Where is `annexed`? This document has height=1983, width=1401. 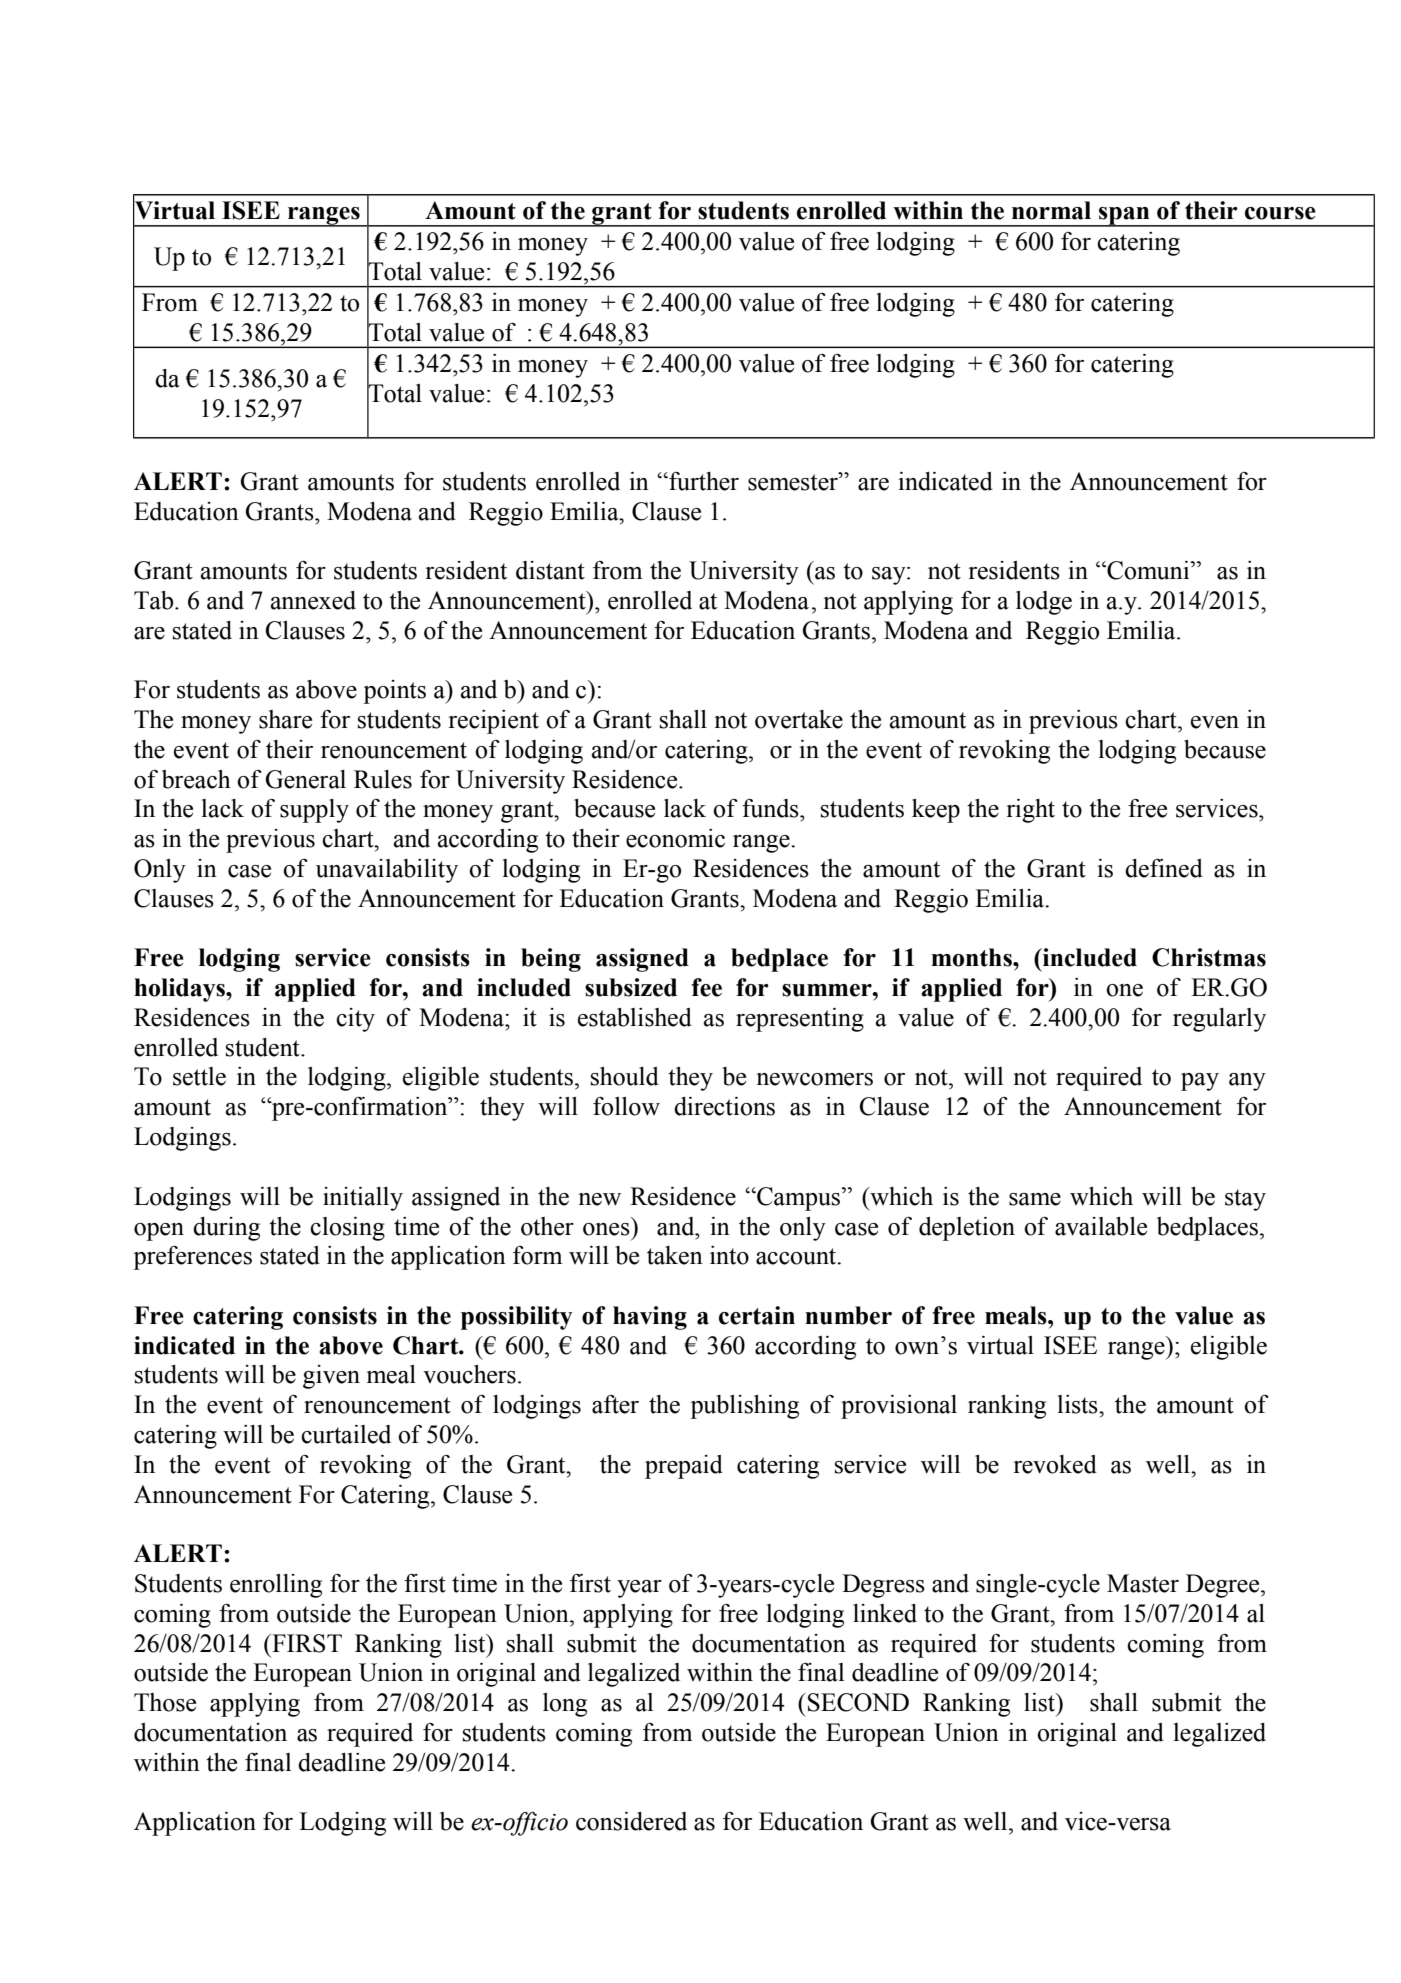
annexed is located at coordinates (313, 600).
